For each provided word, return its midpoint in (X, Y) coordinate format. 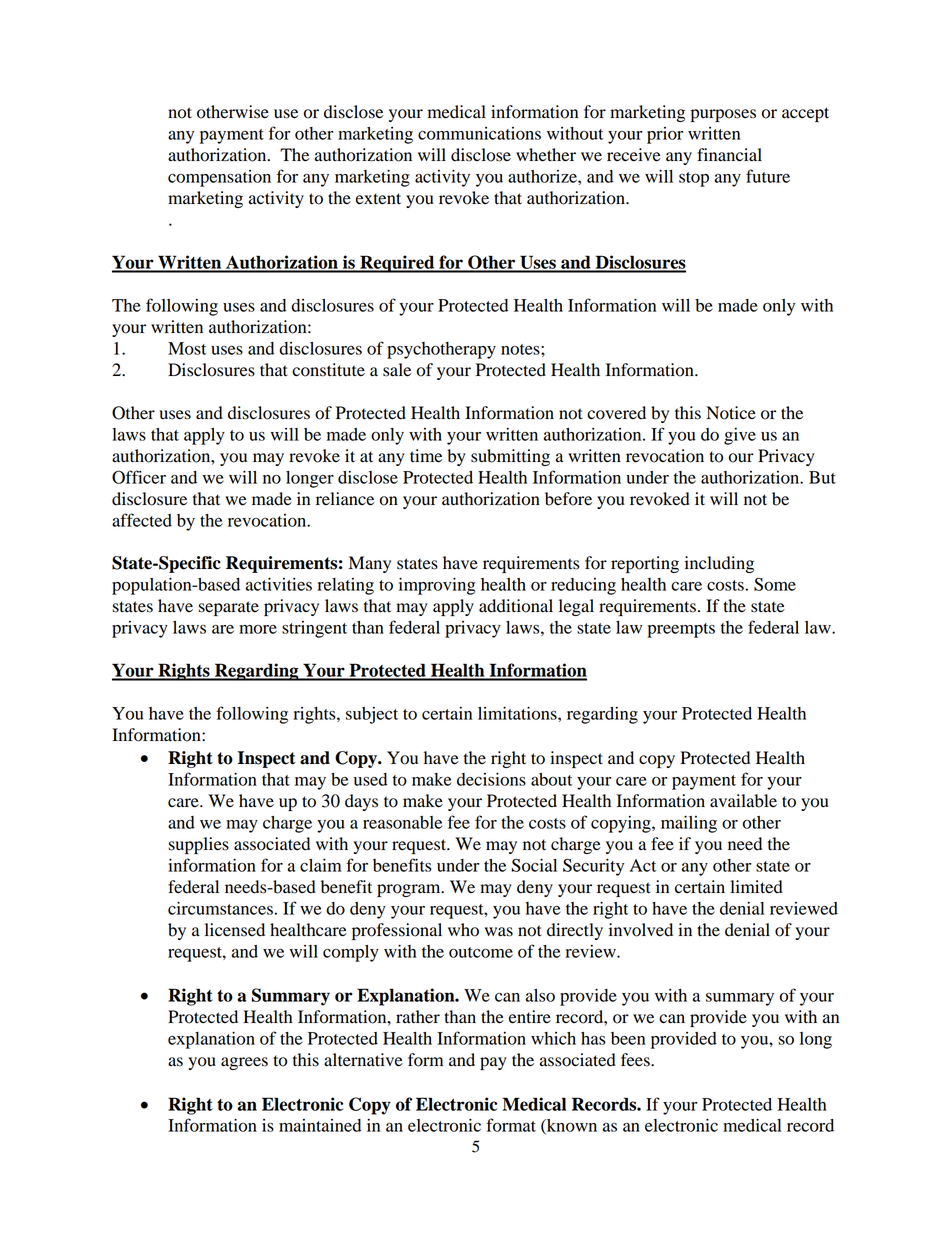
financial (729, 155)
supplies (199, 845)
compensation (219, 178)
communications (479, 133)
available (743, 801)
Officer (139, 477)
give (740, 436)
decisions (491, 779)
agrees (244, 1063)
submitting (510, 457)
